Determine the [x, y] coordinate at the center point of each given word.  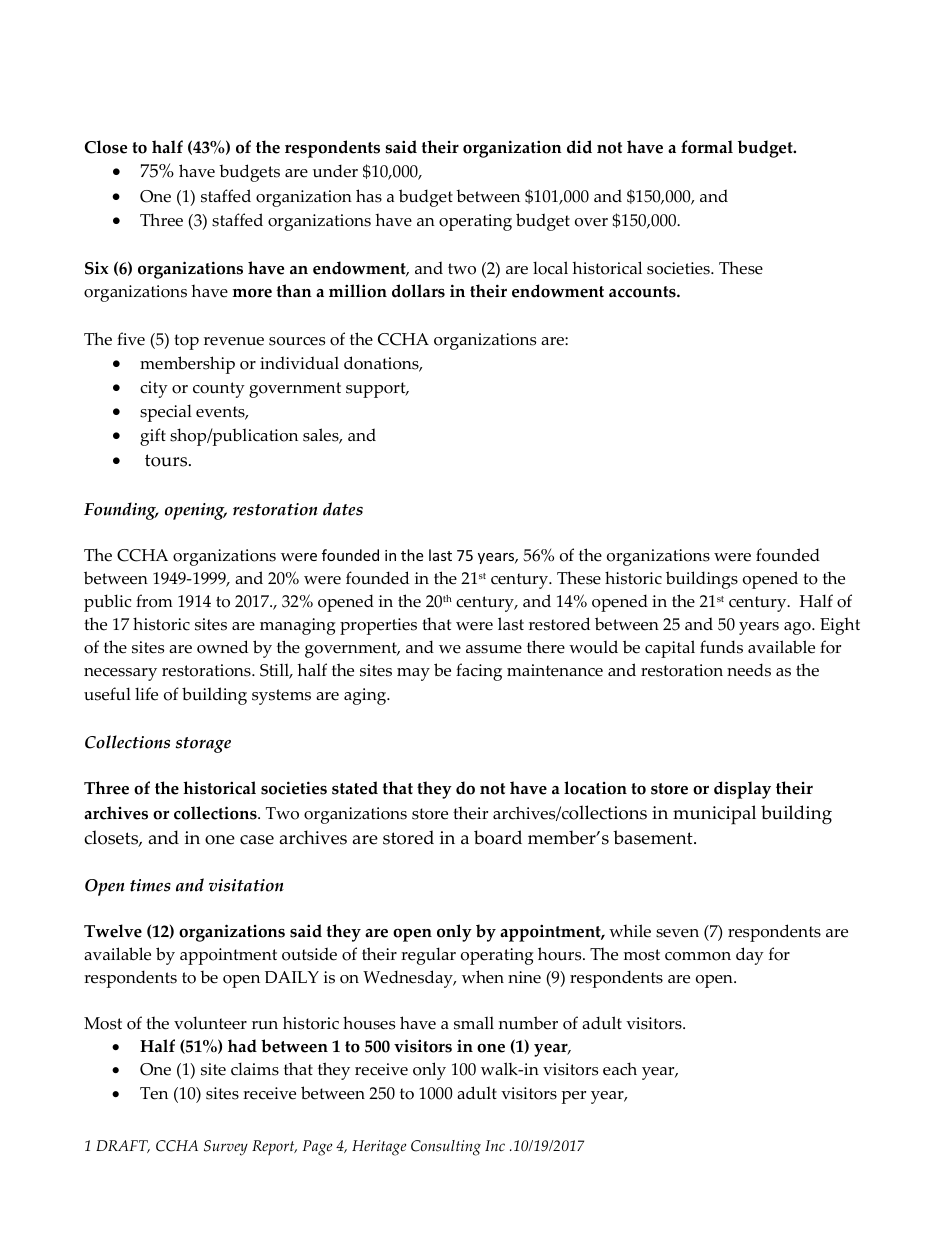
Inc [495, 1146]
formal [707, 147]
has [369, 196]
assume [494, 649]
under [335, 171]
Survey [226, 1148]
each [620, 1069]
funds [721, 647]
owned [222, 647]
